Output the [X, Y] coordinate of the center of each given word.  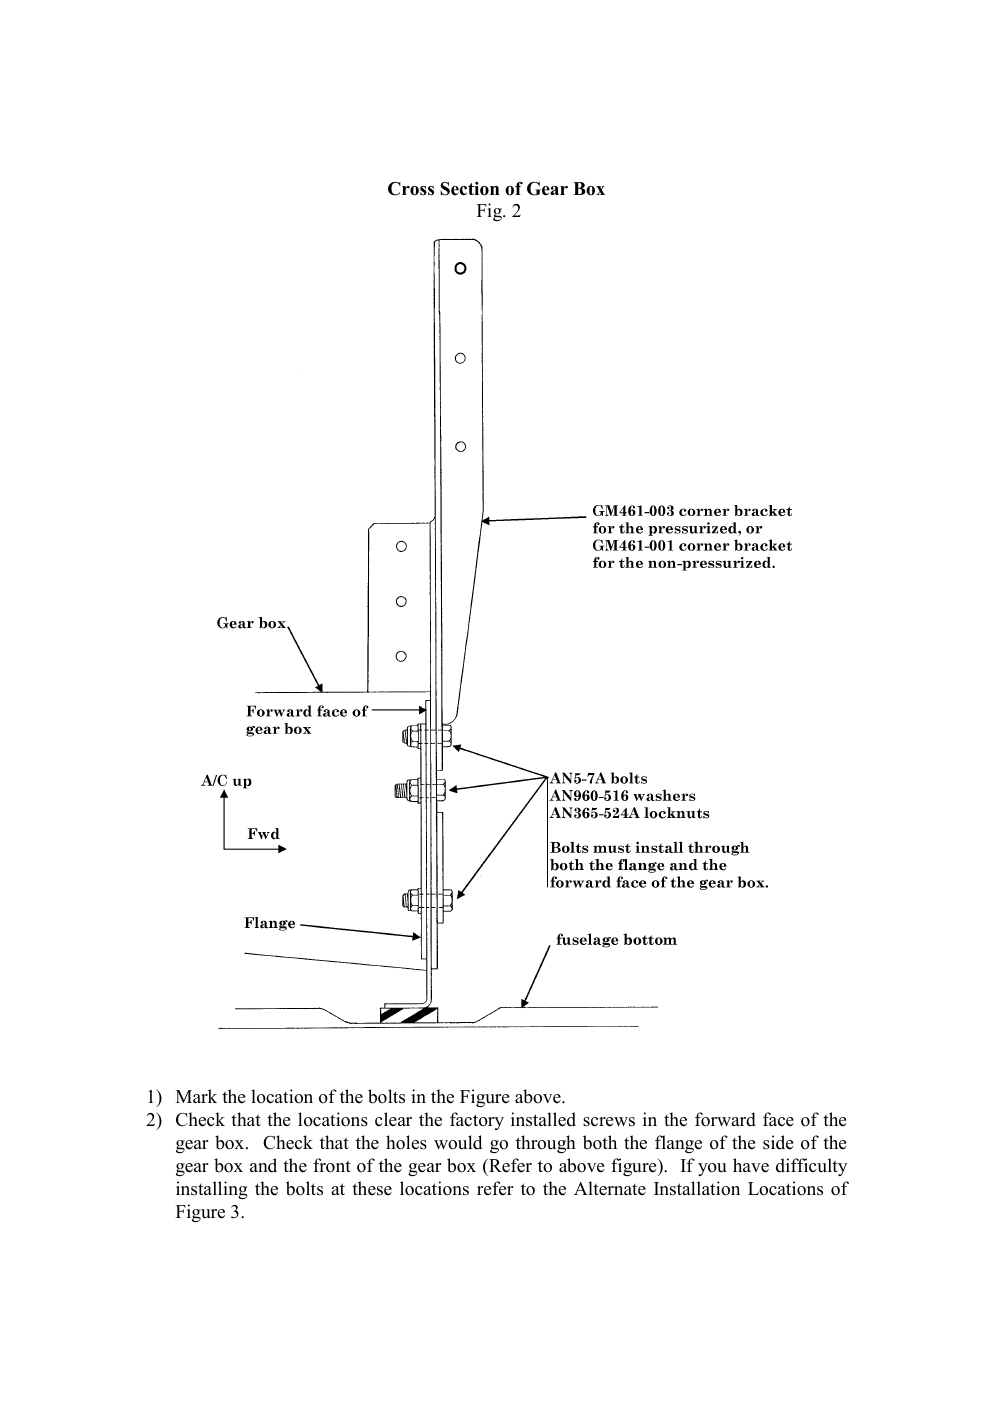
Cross [411, 189]
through [546, 1144]
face [778, 1119]
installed [543, 1119]
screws [609, 1122]
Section [470, 189]
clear [393, 1119]
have [751, 1165]
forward [725, 1119]
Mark [196, 1096]
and [263, 1165]
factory [477, 1121]
